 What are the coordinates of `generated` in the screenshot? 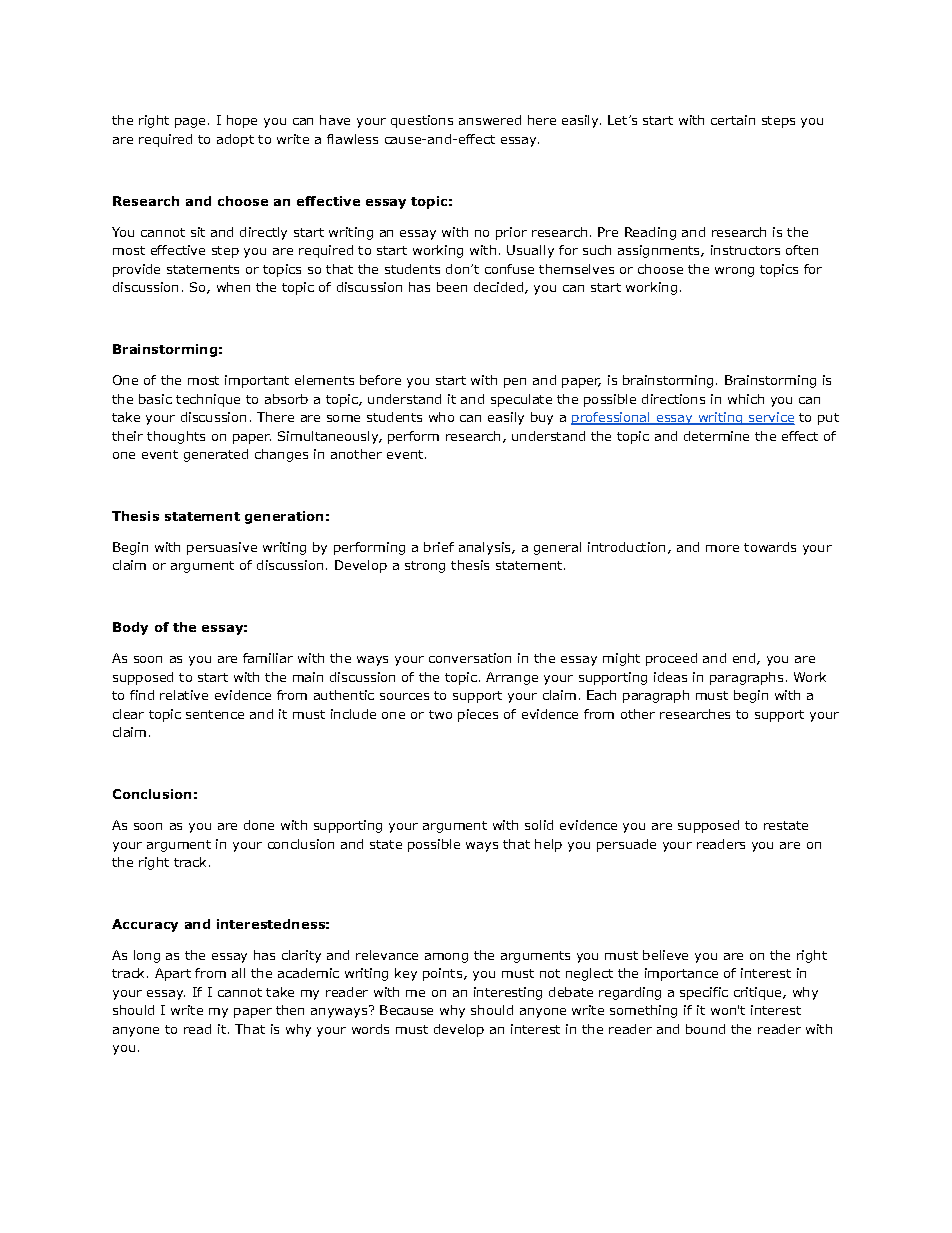 It's located at (216, 455).
